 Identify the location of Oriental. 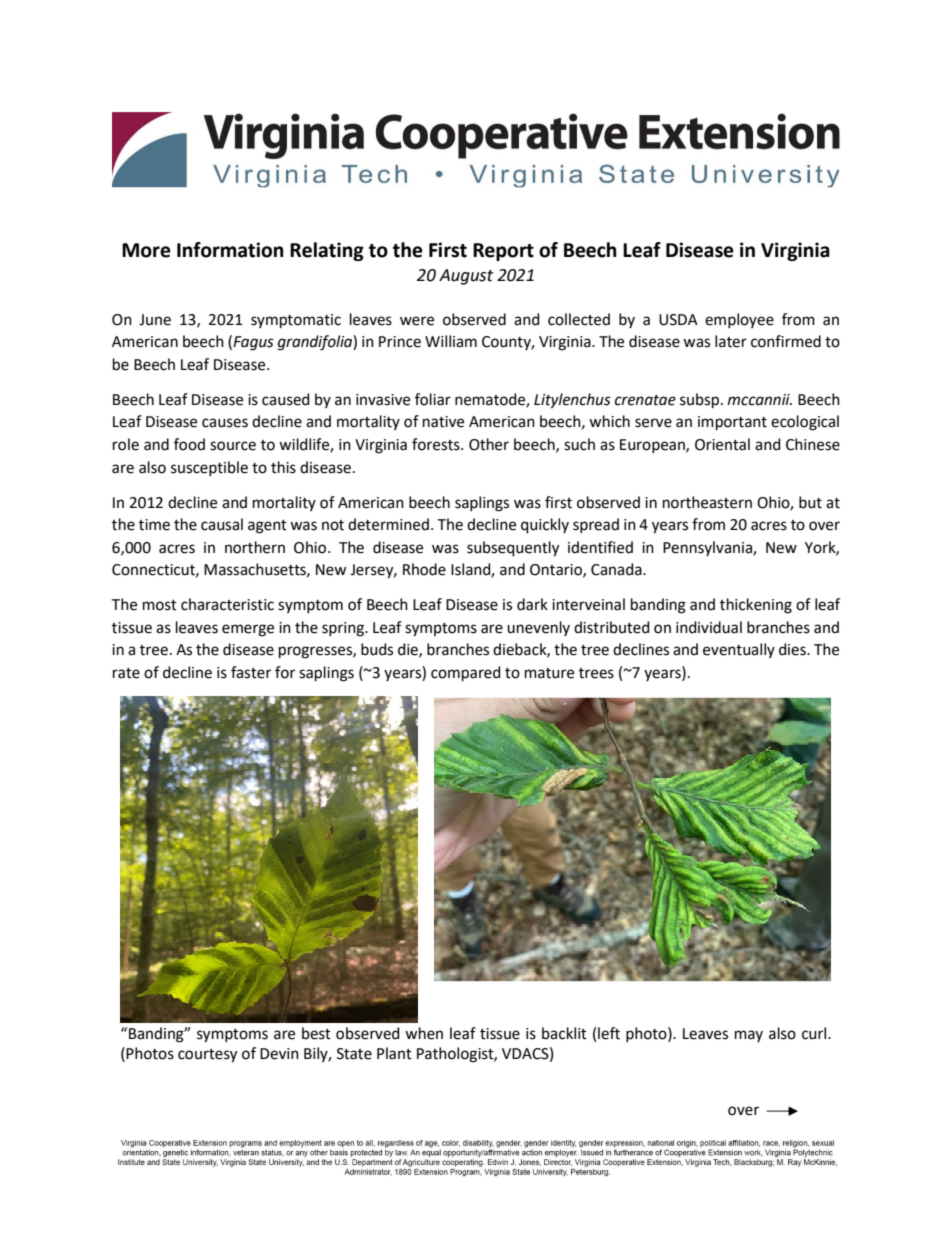
(722, 444).
